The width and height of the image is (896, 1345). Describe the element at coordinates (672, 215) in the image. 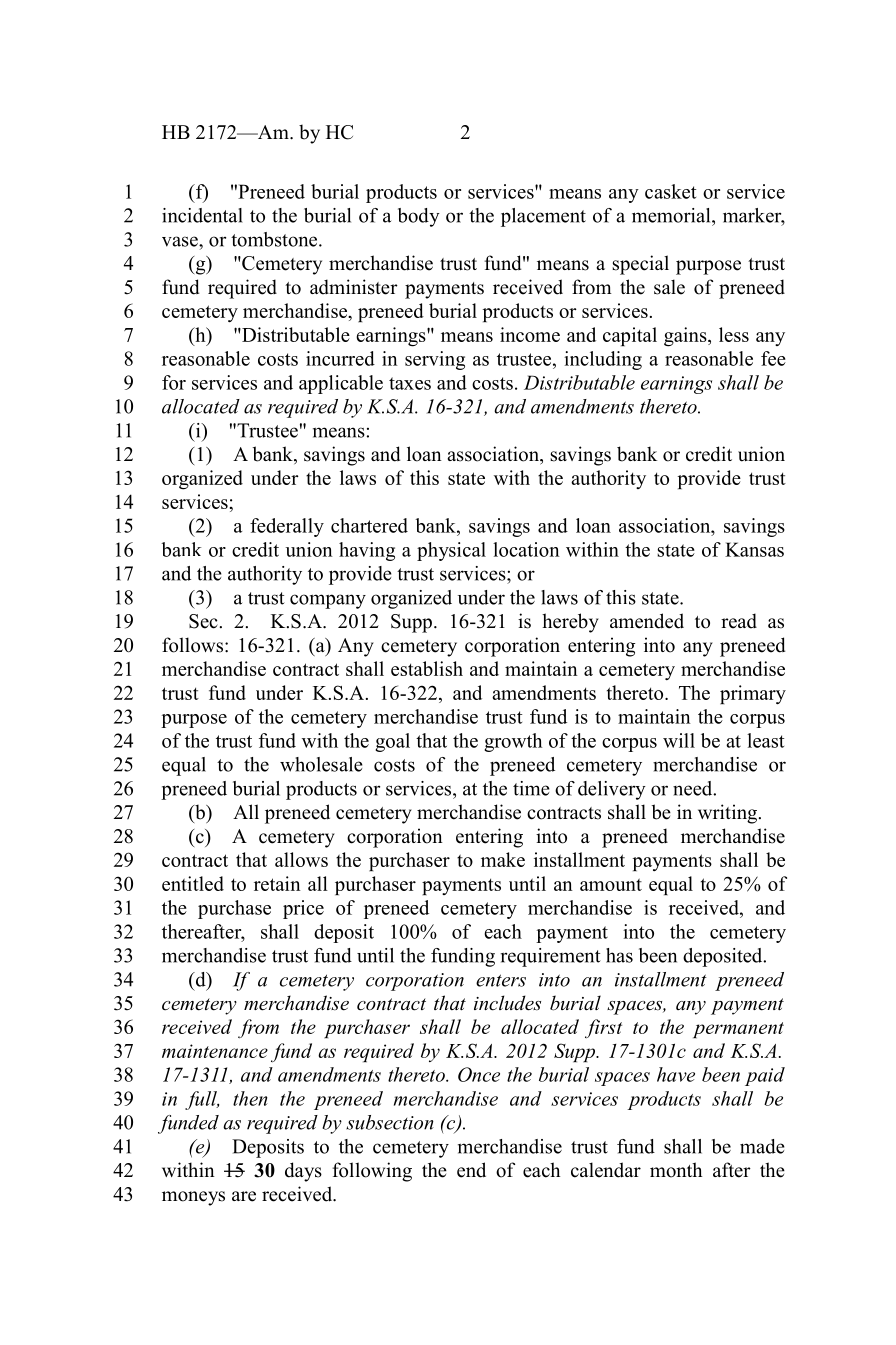

I see `memorial` at that location.
